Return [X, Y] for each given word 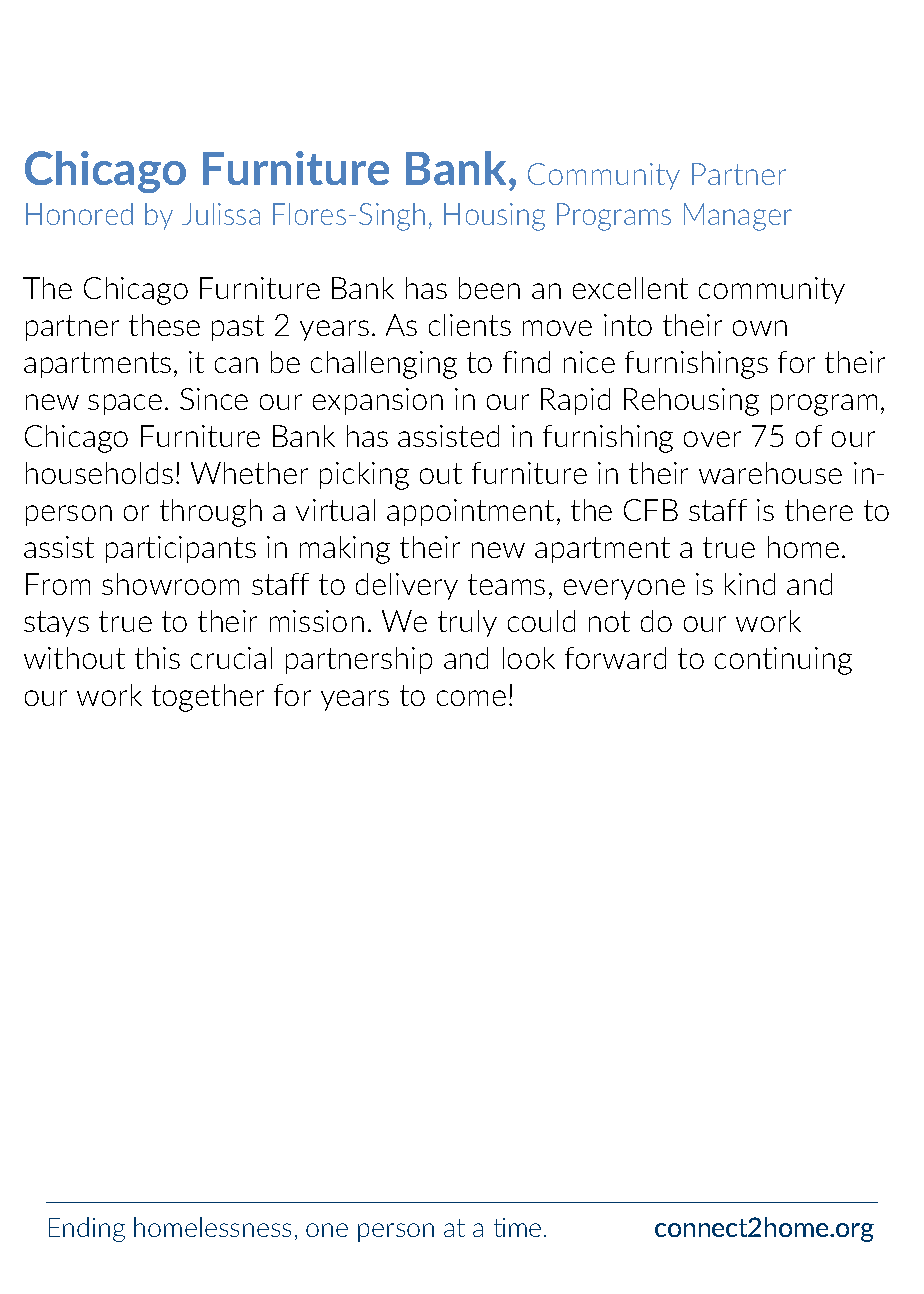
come [471, 698]
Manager [738, 217]
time [517, 1227]
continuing [783, 661]
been [489, 288]
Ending [87, 1229]
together [208, 698]
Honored [79, 214]
